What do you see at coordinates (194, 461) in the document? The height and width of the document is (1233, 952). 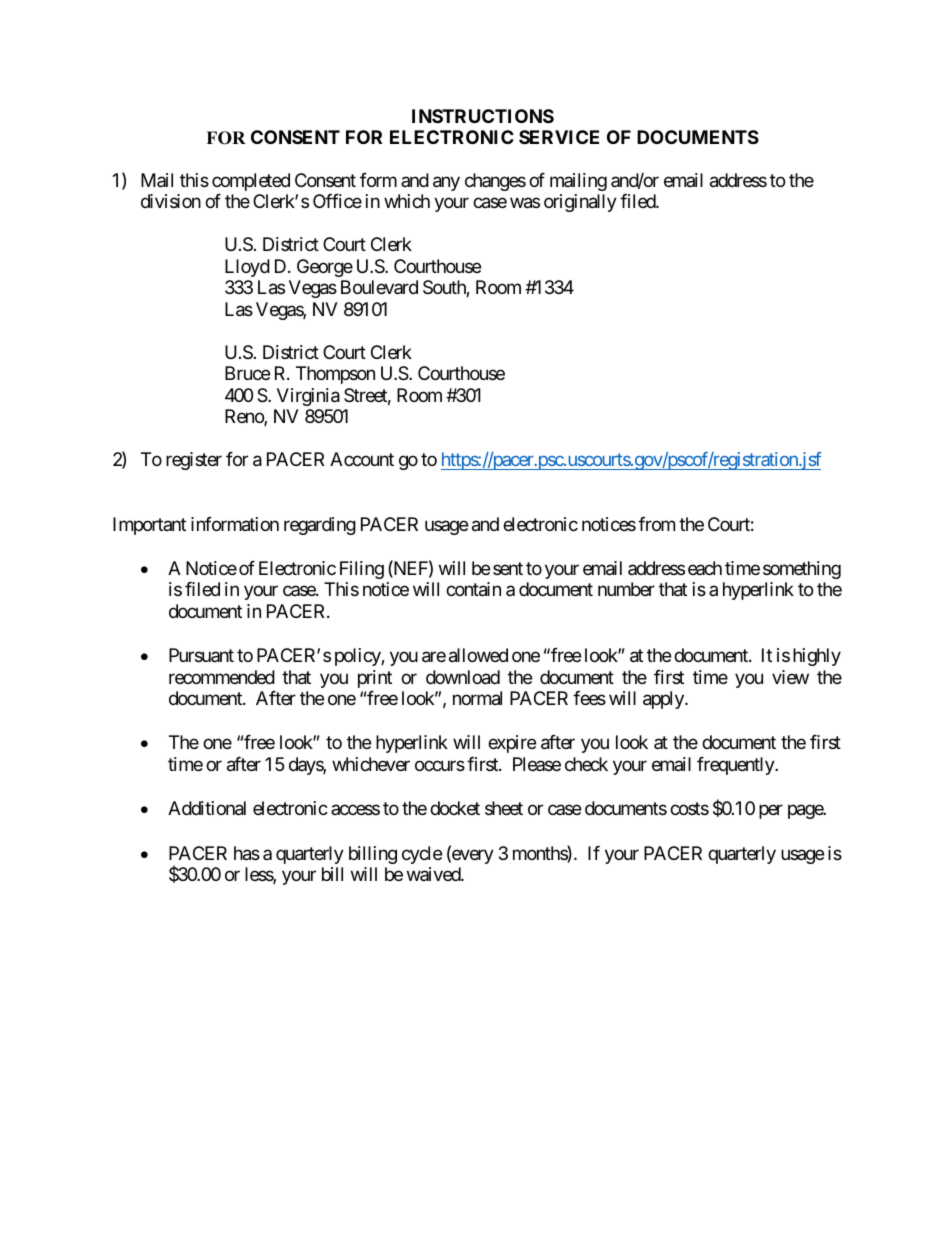 I see `register` at bounding box center [194, 461].
